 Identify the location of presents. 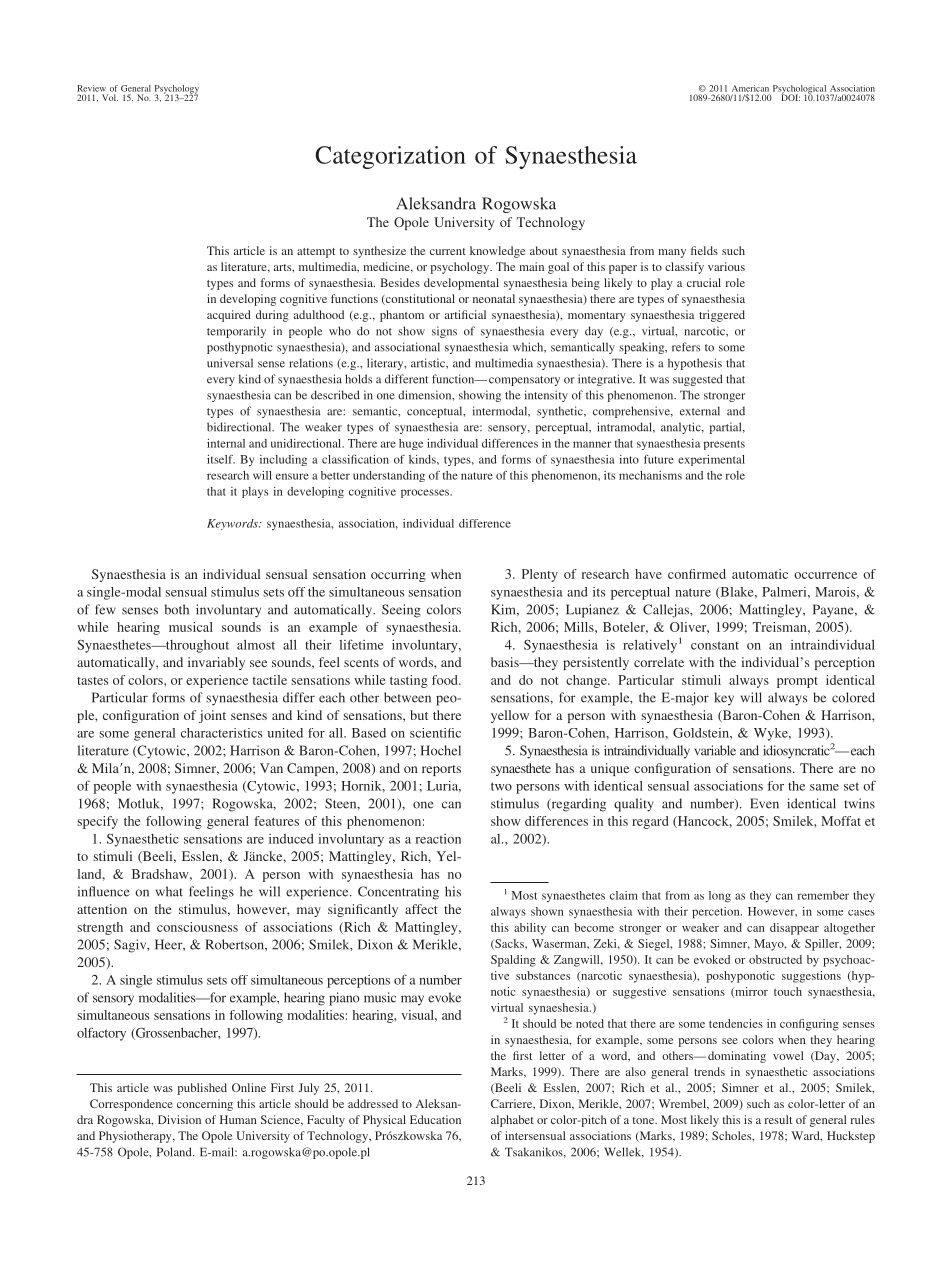
(724, 445).
